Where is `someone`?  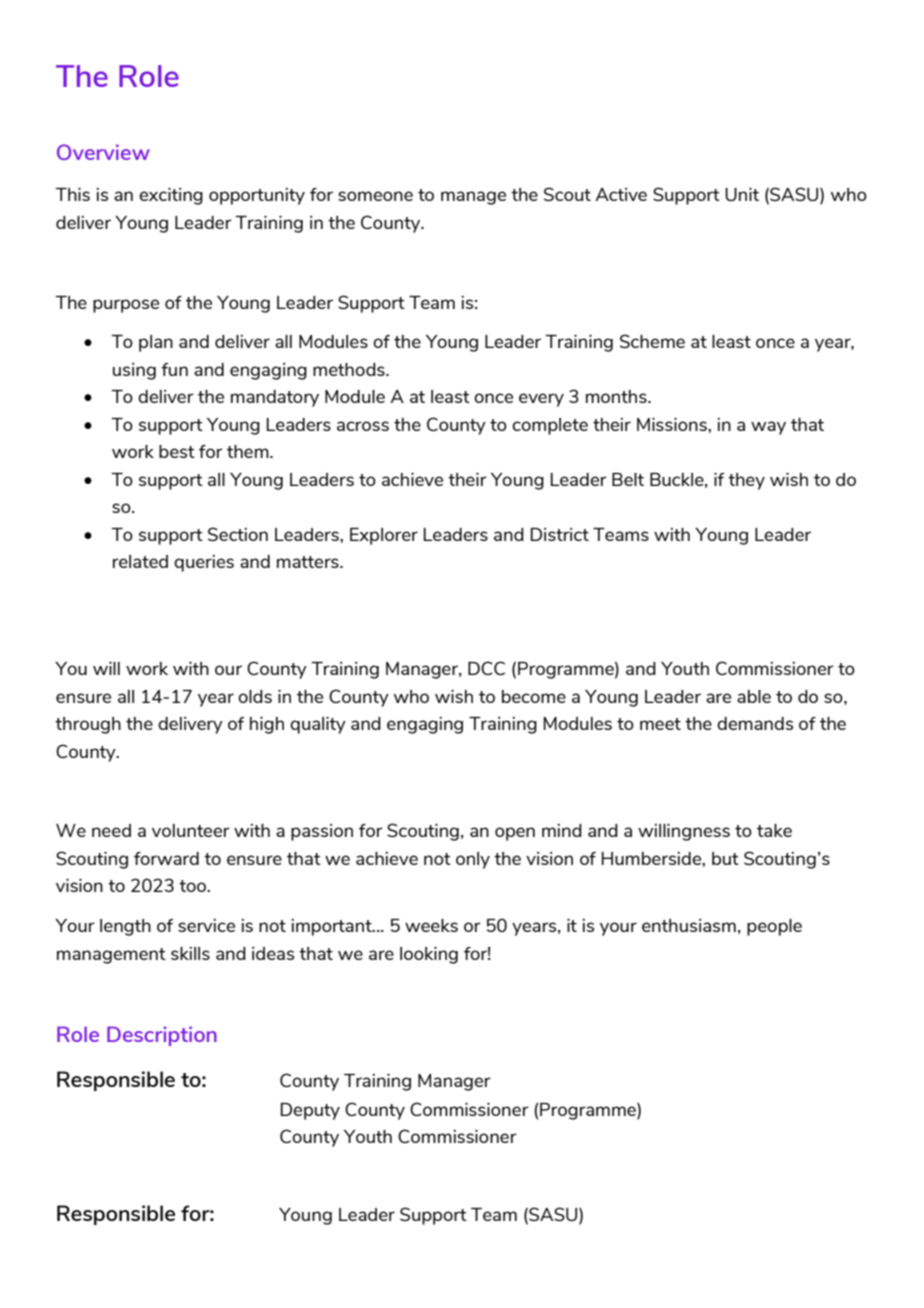 someone is located at coordinates (375, 196).
